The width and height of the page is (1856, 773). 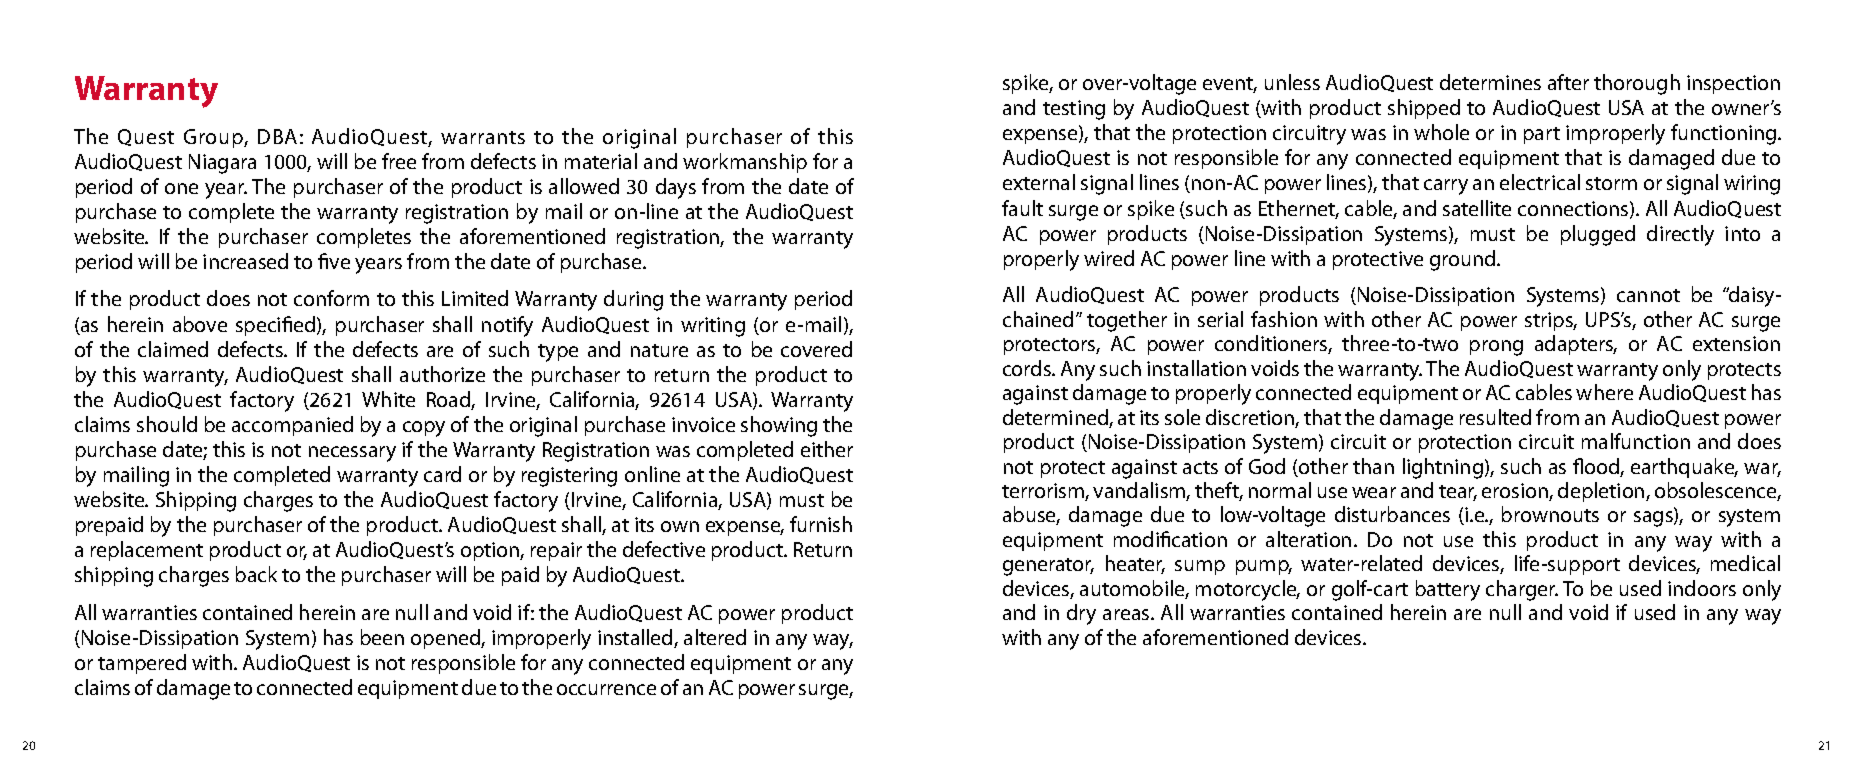 What do you see at coordinates (382, 637) in the page?
I see `been` at bounding box center [382, 637].
